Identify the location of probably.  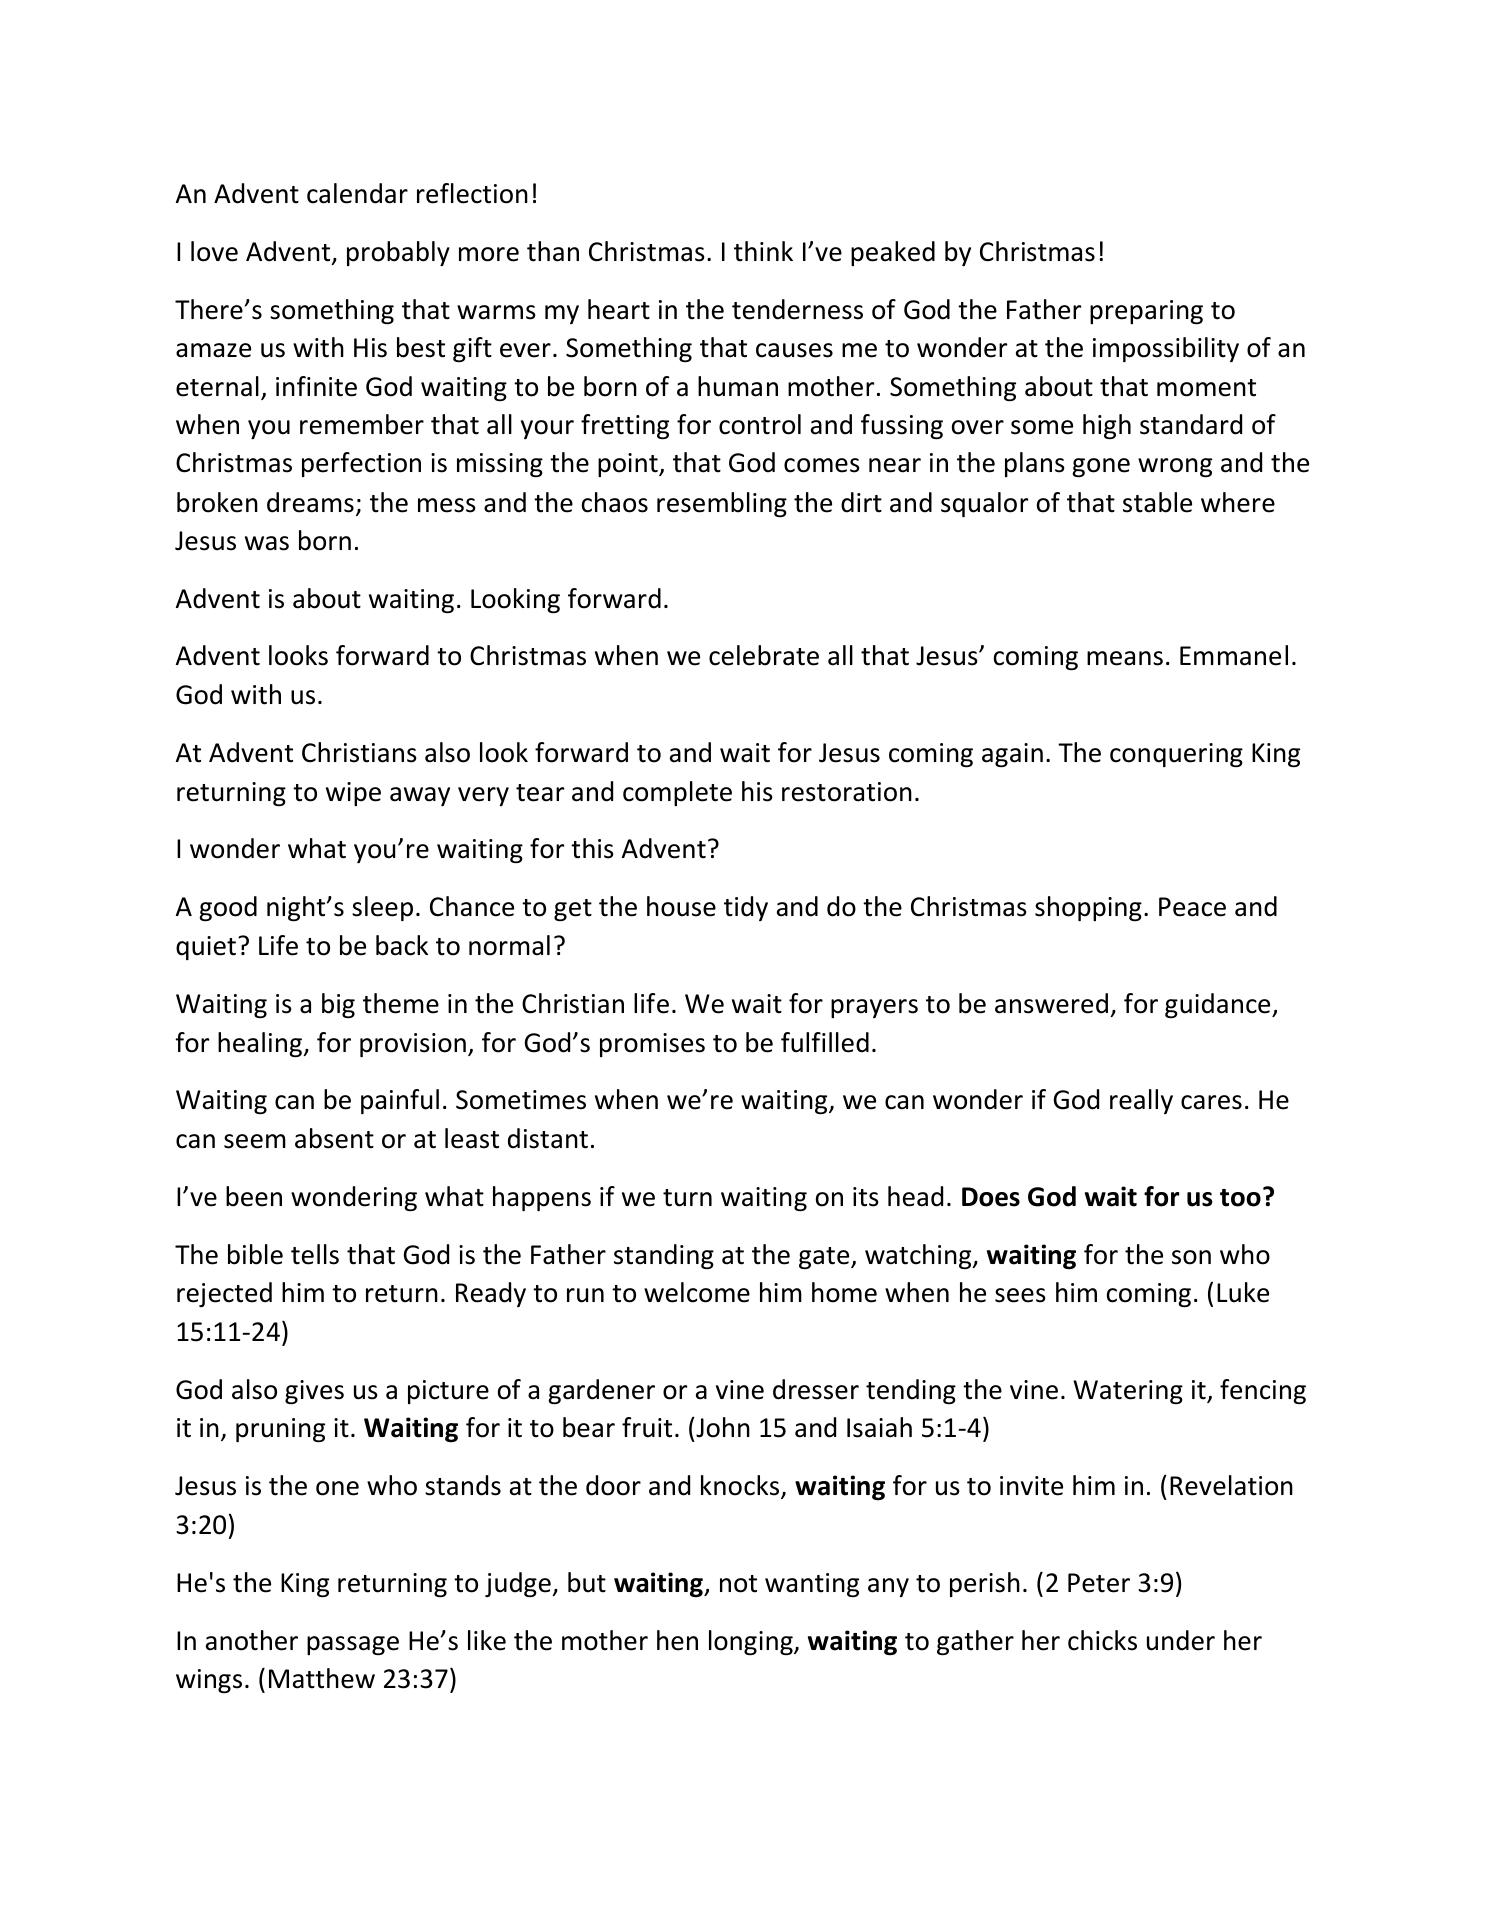
(398, 253).
